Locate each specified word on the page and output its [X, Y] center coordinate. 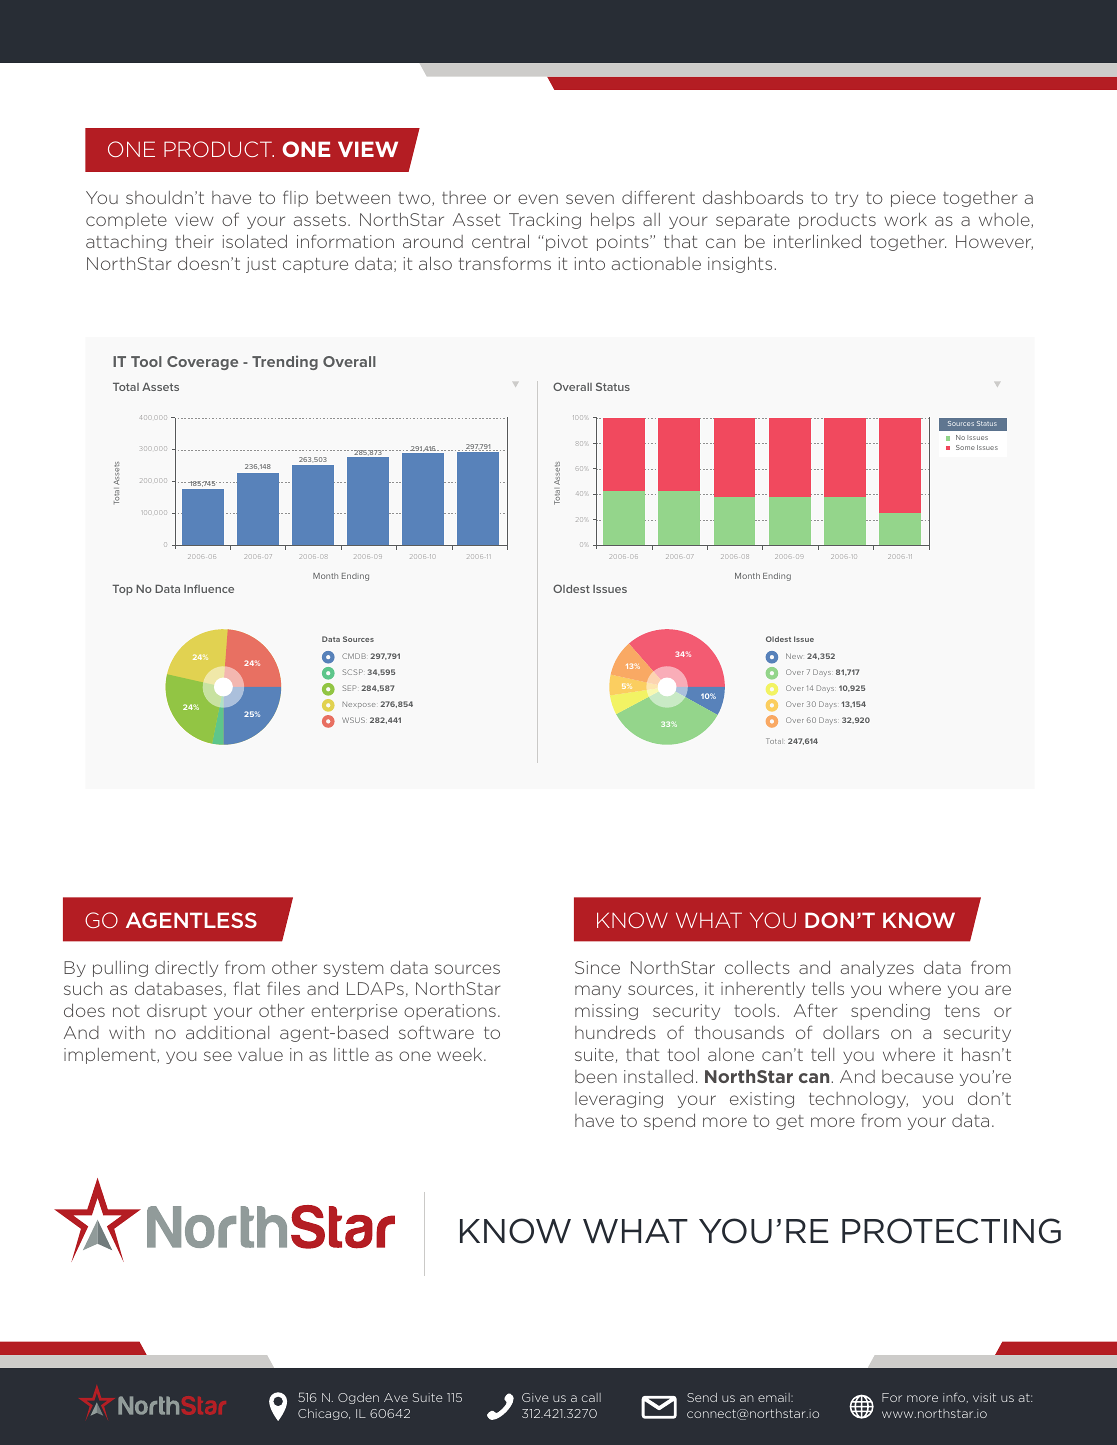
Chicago [324, 1414]
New [794, 656]
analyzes [877, 968]
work [905, 219]
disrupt [177, 1012]
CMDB [354, 656]
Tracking [545, 221]
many [598, 991]
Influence [209, 588]
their [194, 241]
